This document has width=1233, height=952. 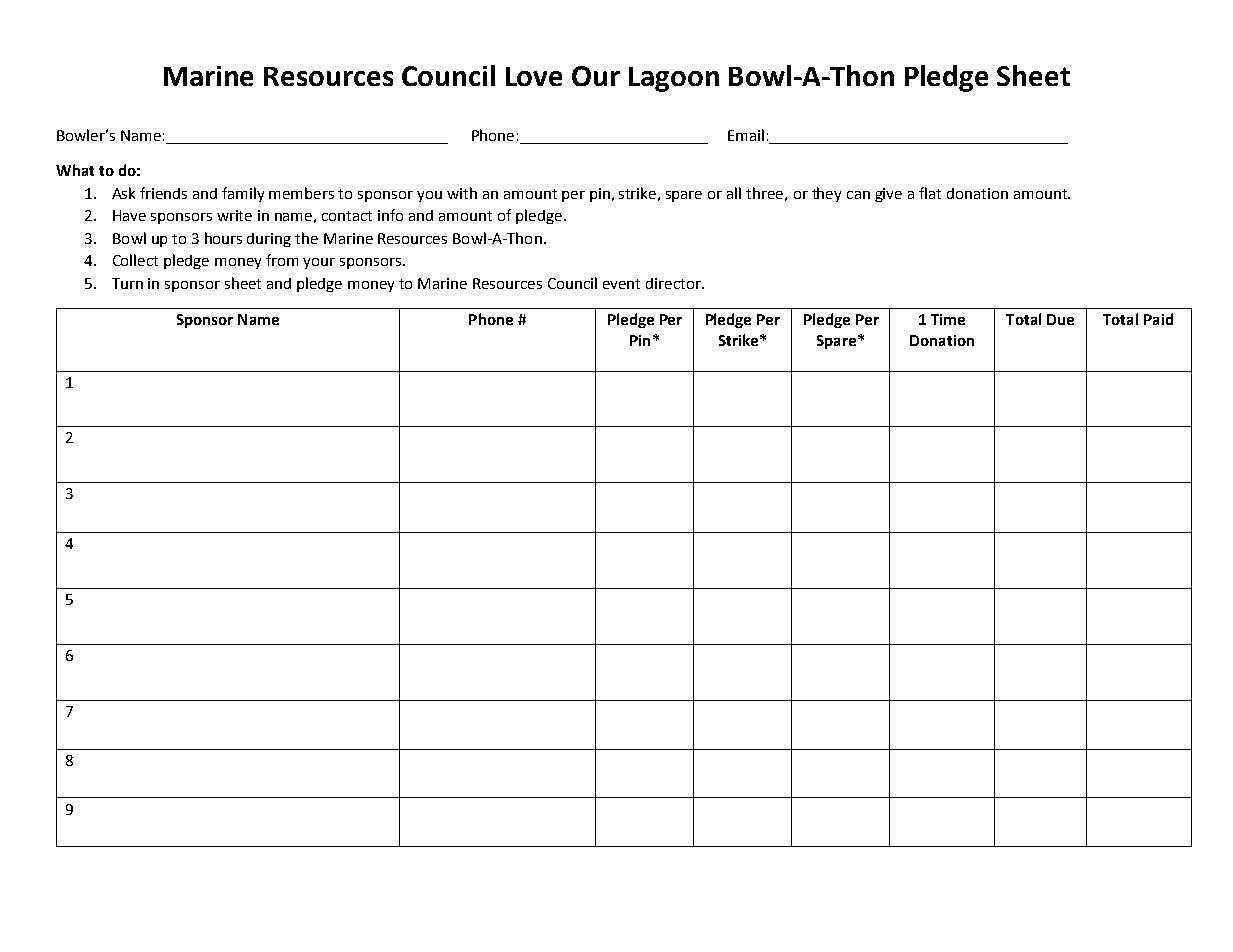 What do you see at coordinates (534, 76) in the document?
I see `Love` at bounding box center [534, 76].
